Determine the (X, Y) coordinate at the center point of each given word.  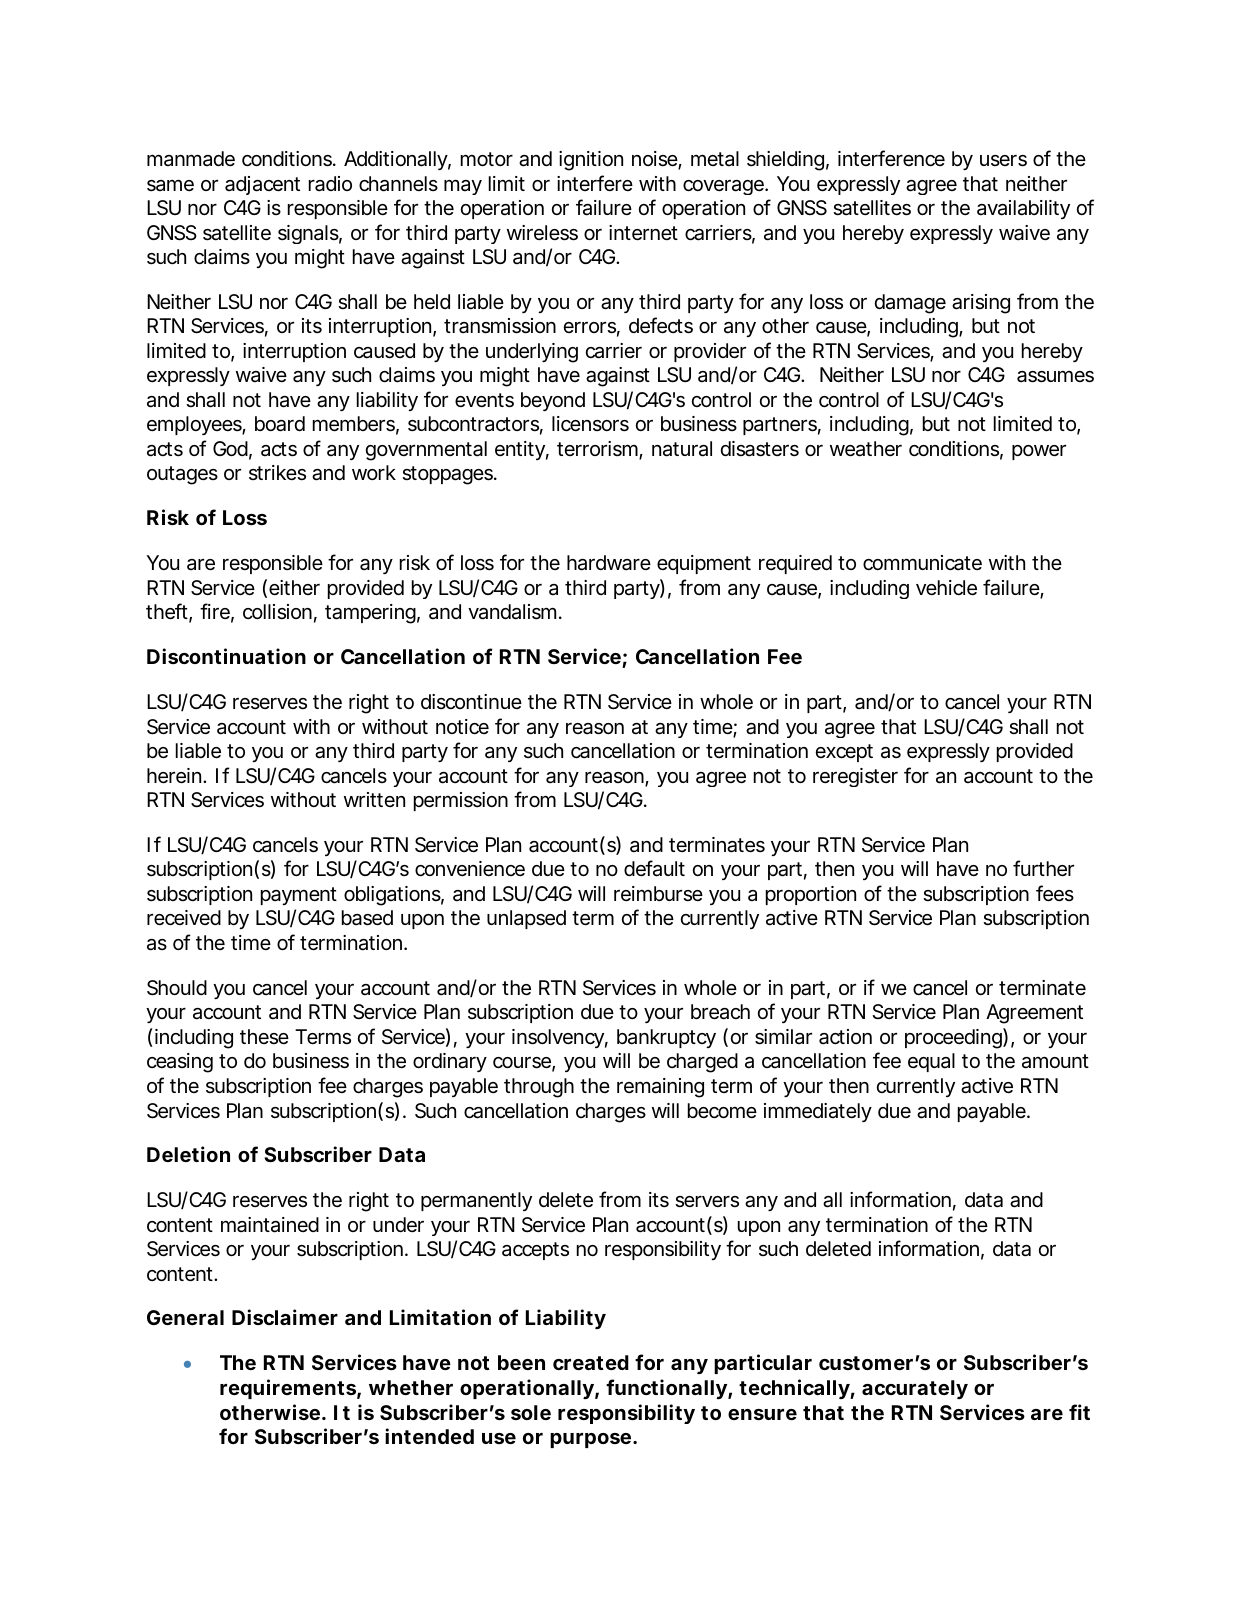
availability (1023, 209)
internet (643, 233)
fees (1055, 893)
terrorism (598, 450)
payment (299, 896)
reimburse (658, 894)
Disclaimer (285, 1317)
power (1039, 452)
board (280, 424)
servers (707, 1202)
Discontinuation (226, 656)
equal (931, 1062)
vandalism (512, 612)
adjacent (262, 185)
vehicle (946, 588)
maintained (270, 1225)
